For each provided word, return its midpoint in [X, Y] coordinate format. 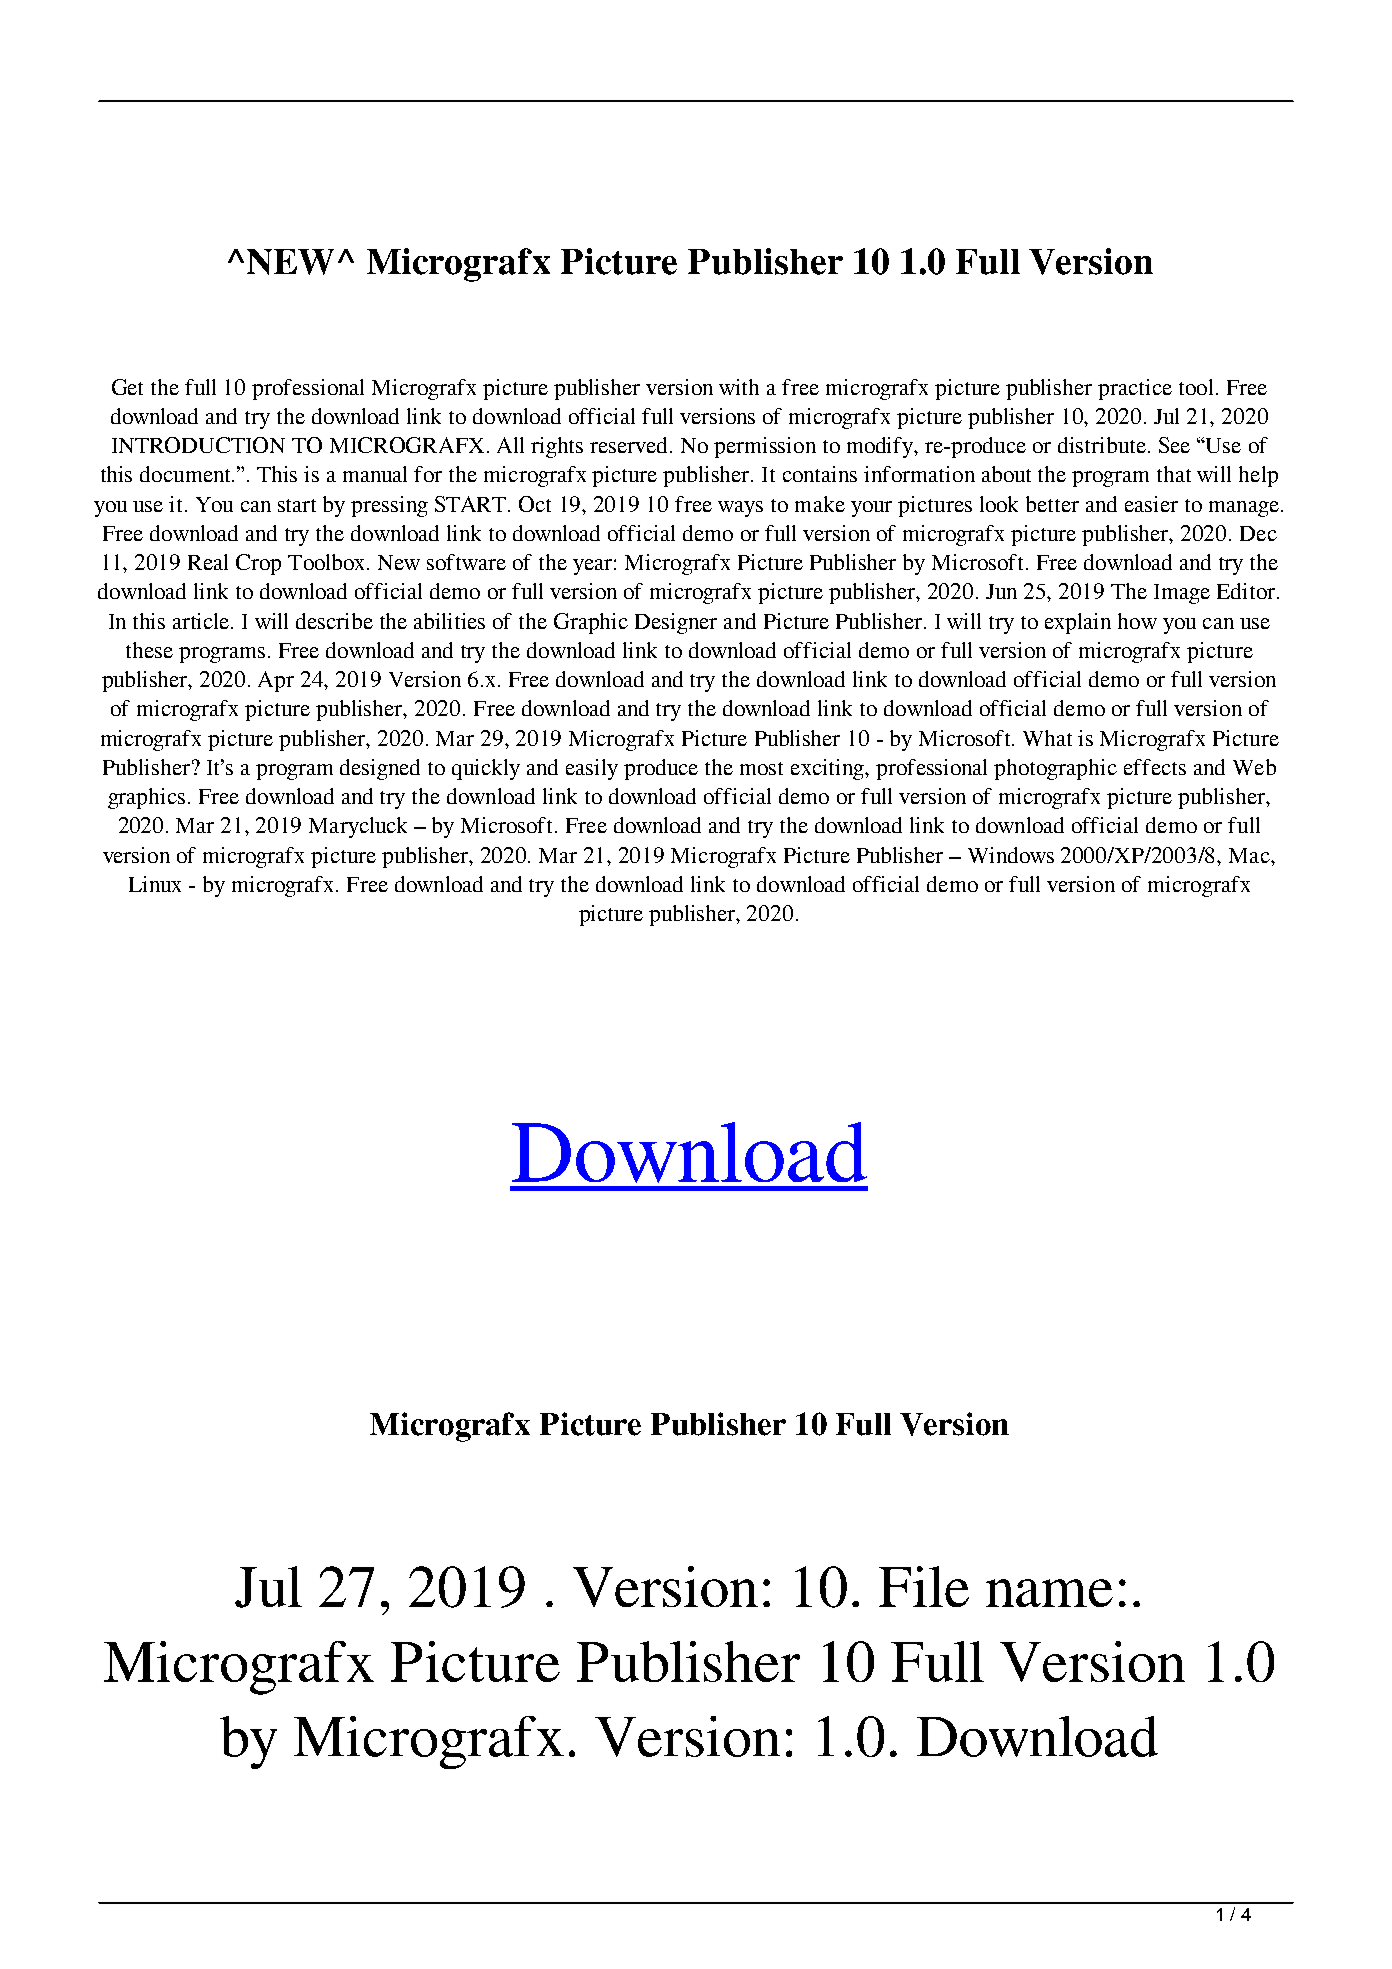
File [924, 1586]
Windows [1011, 855]
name [1049, 1593]
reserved [630, 445]
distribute [1102, 445]
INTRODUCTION [198, 445]
